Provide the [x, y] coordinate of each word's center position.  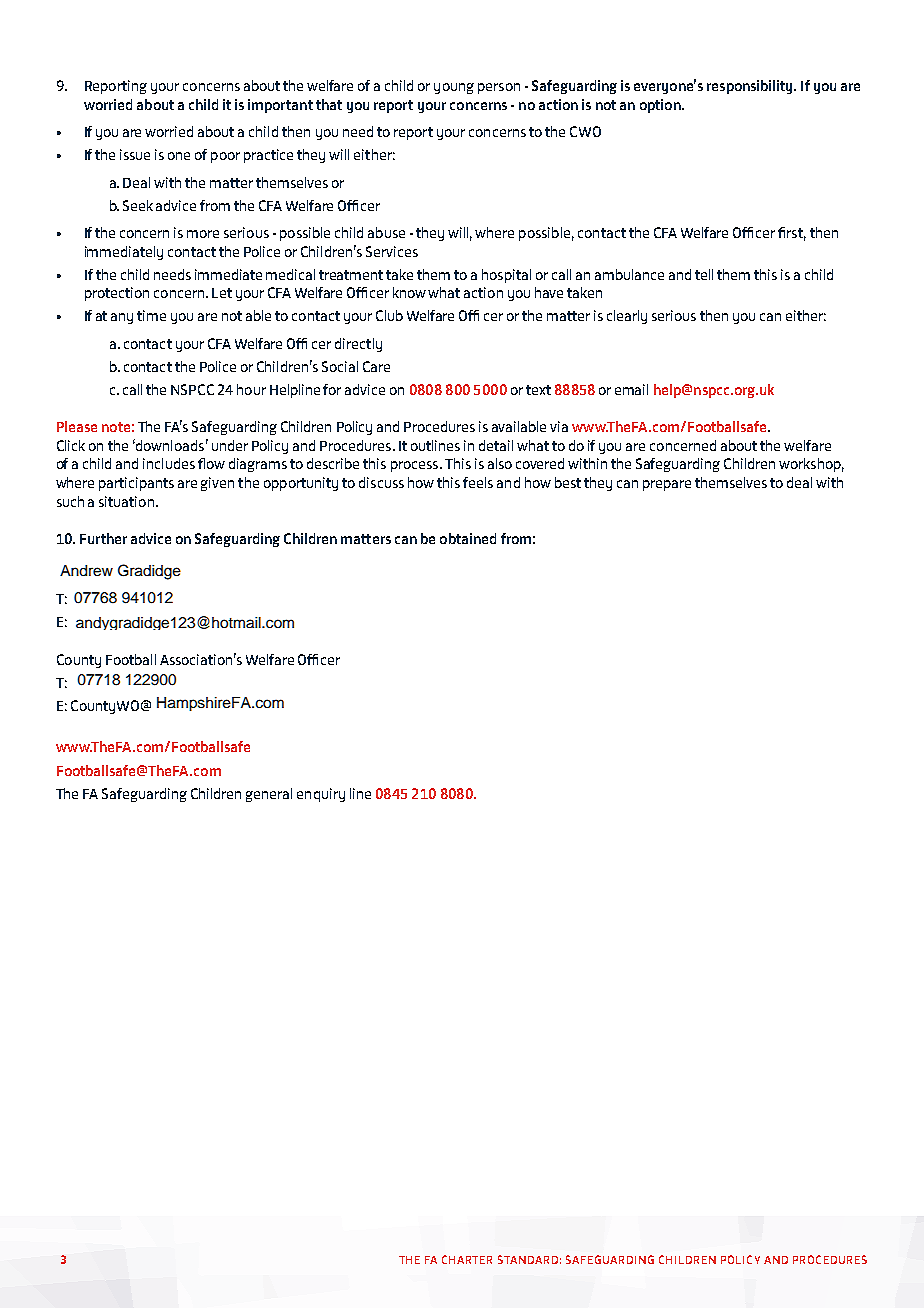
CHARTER [467, 1259]
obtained [468, 538]
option [661, 106]
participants [136, 484]
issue [135, 154]
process [416, 466]
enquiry [321, 795]
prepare [667, 485]
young [454, 88]
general [269, 795]
